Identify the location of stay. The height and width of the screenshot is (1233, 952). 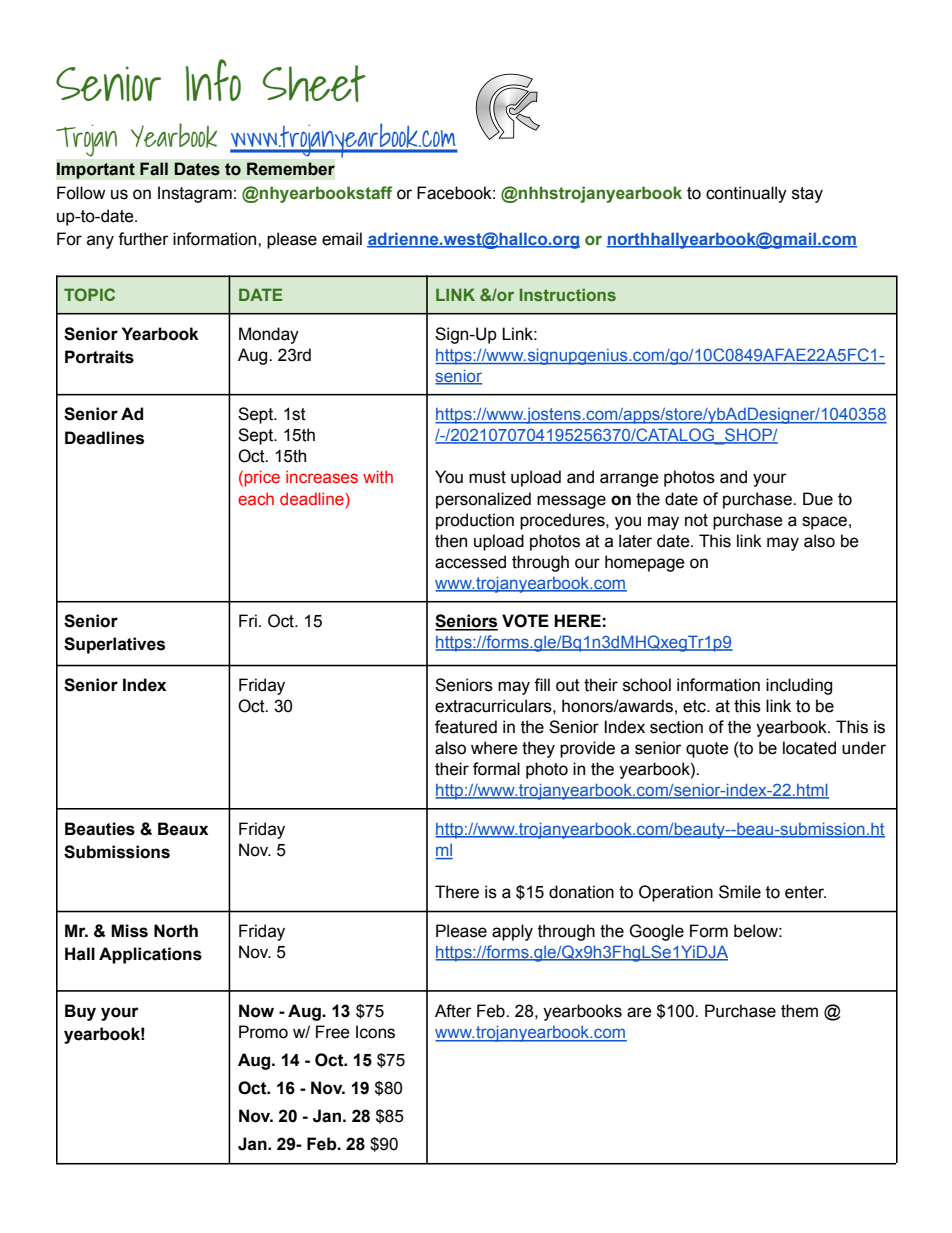
(807, 195).
